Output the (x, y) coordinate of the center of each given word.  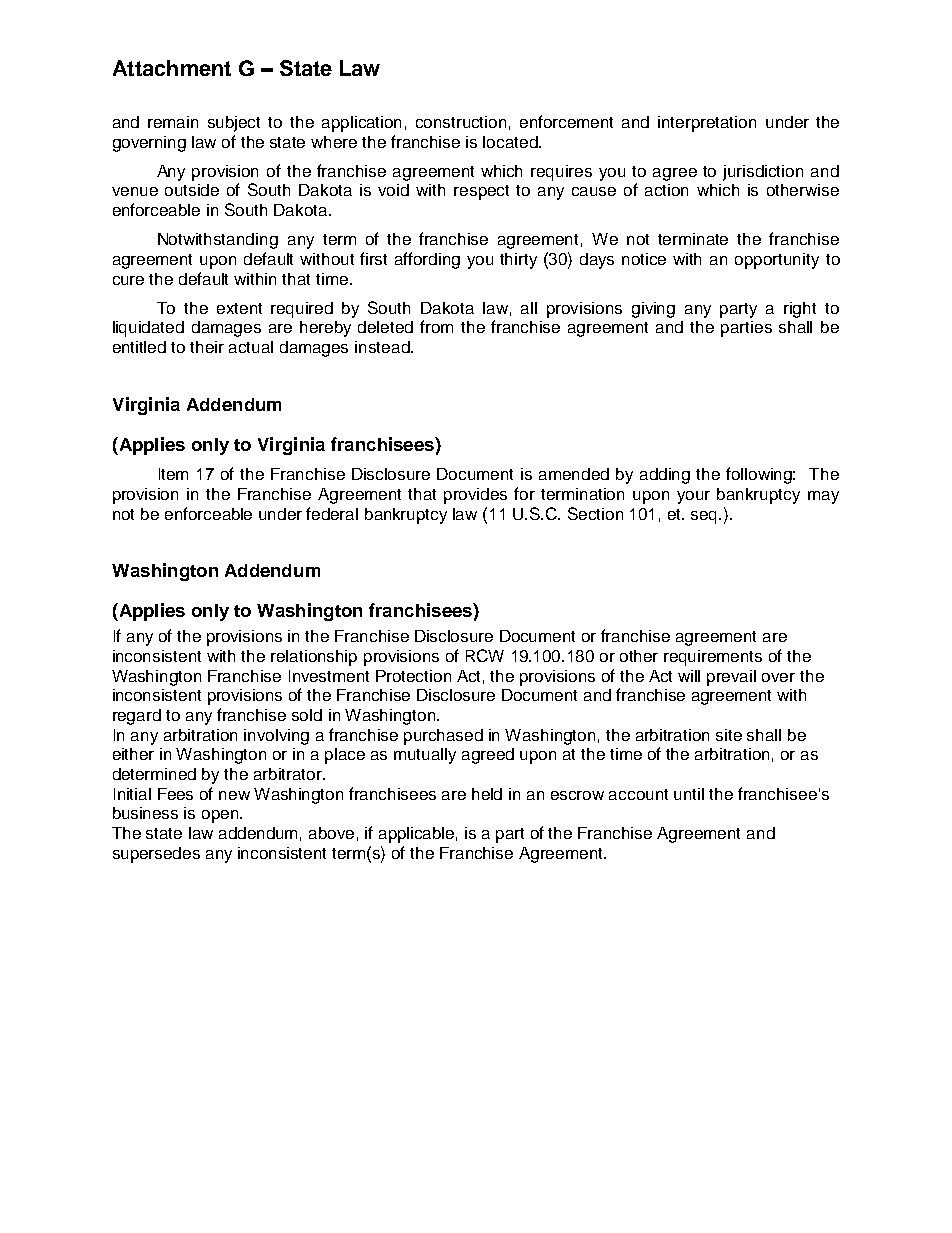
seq (705, 517)
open (221, 816)
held (487, 794)
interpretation (707, 124)
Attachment (172, 68)
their (207, 347)
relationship (314, 658)
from (436, 326)
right (800, 310)
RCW (485, 655)
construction (461, 122)
